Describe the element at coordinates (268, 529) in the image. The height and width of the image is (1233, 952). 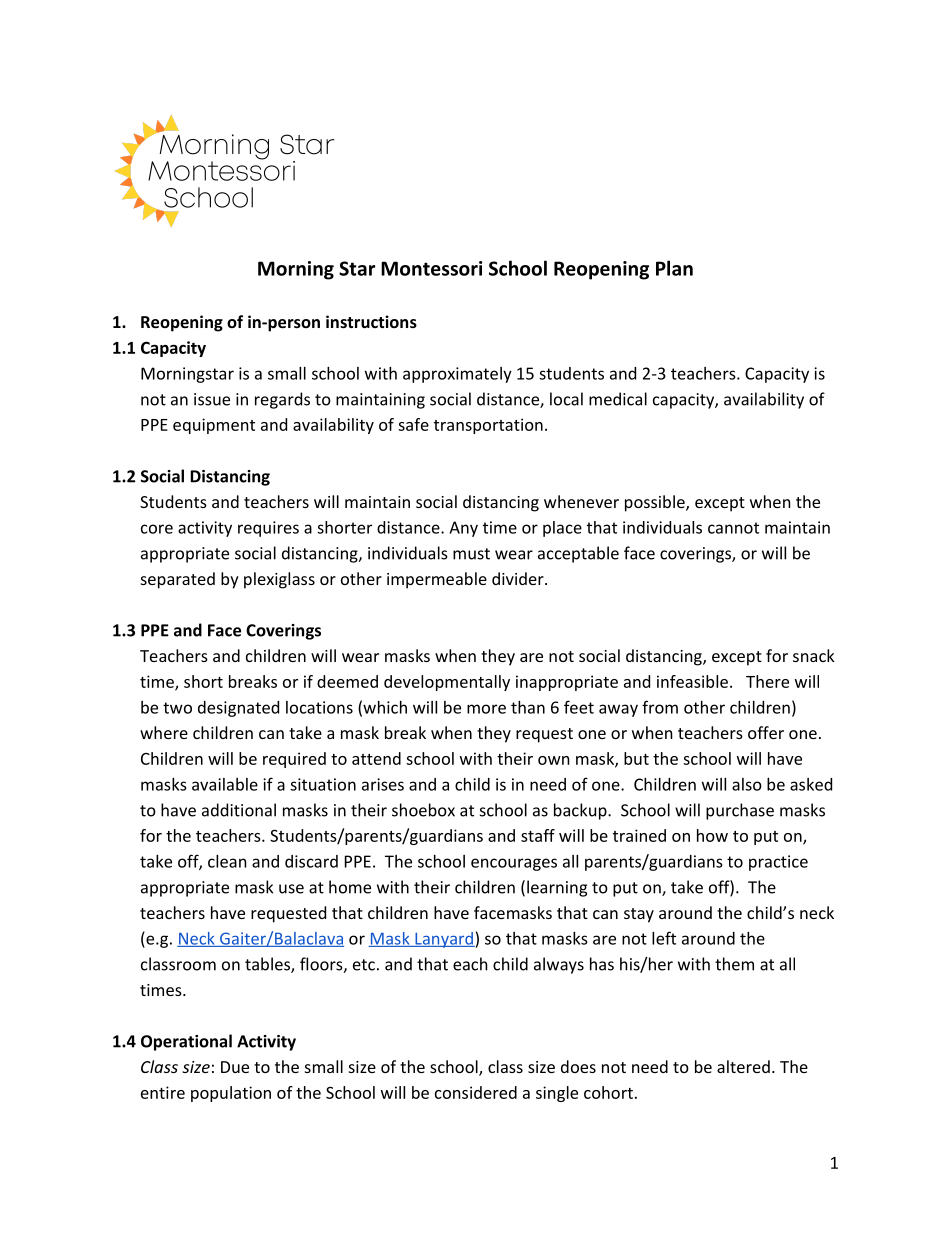
I see `requires` at that location.
